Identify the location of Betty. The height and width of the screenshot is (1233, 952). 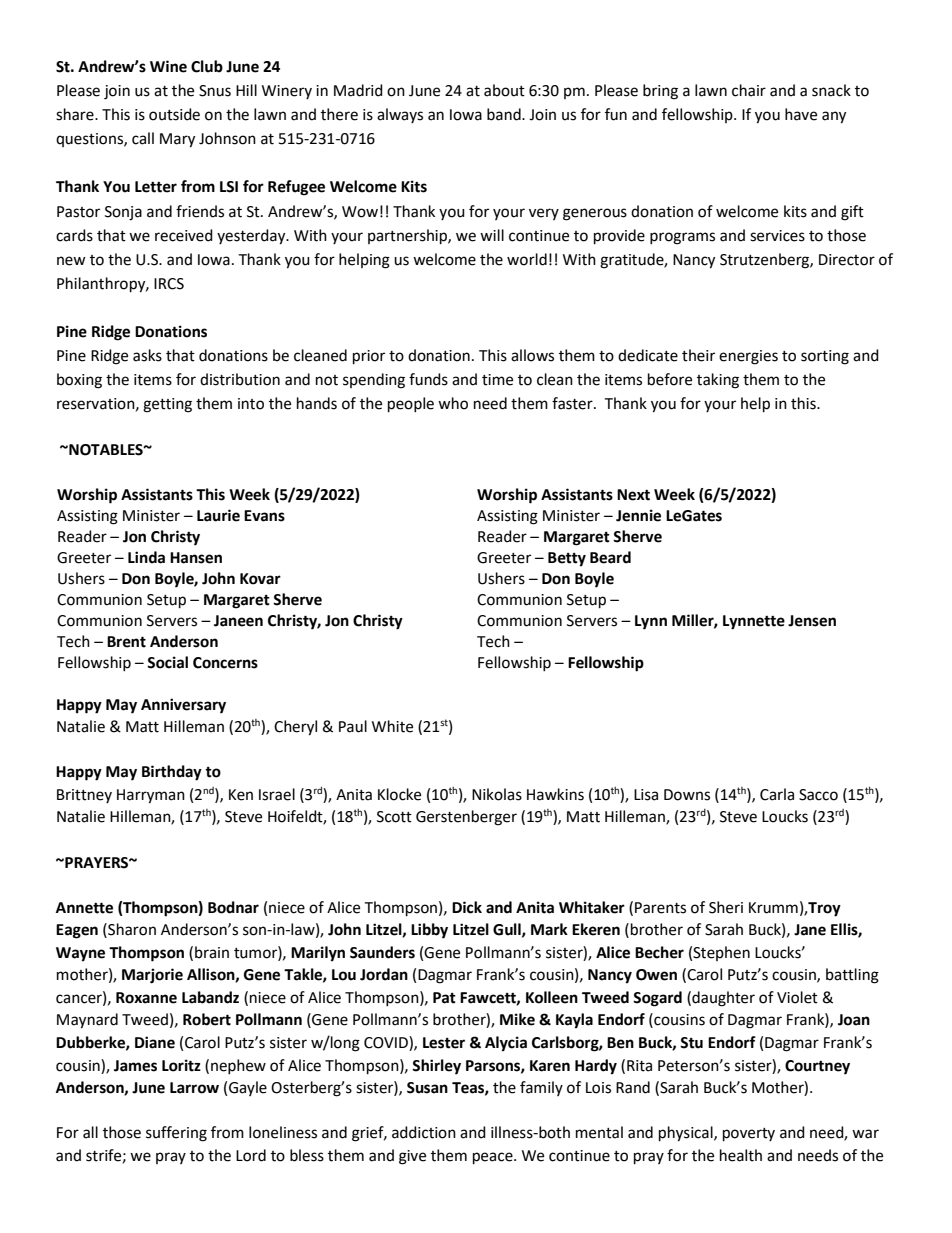
(567, 559).
